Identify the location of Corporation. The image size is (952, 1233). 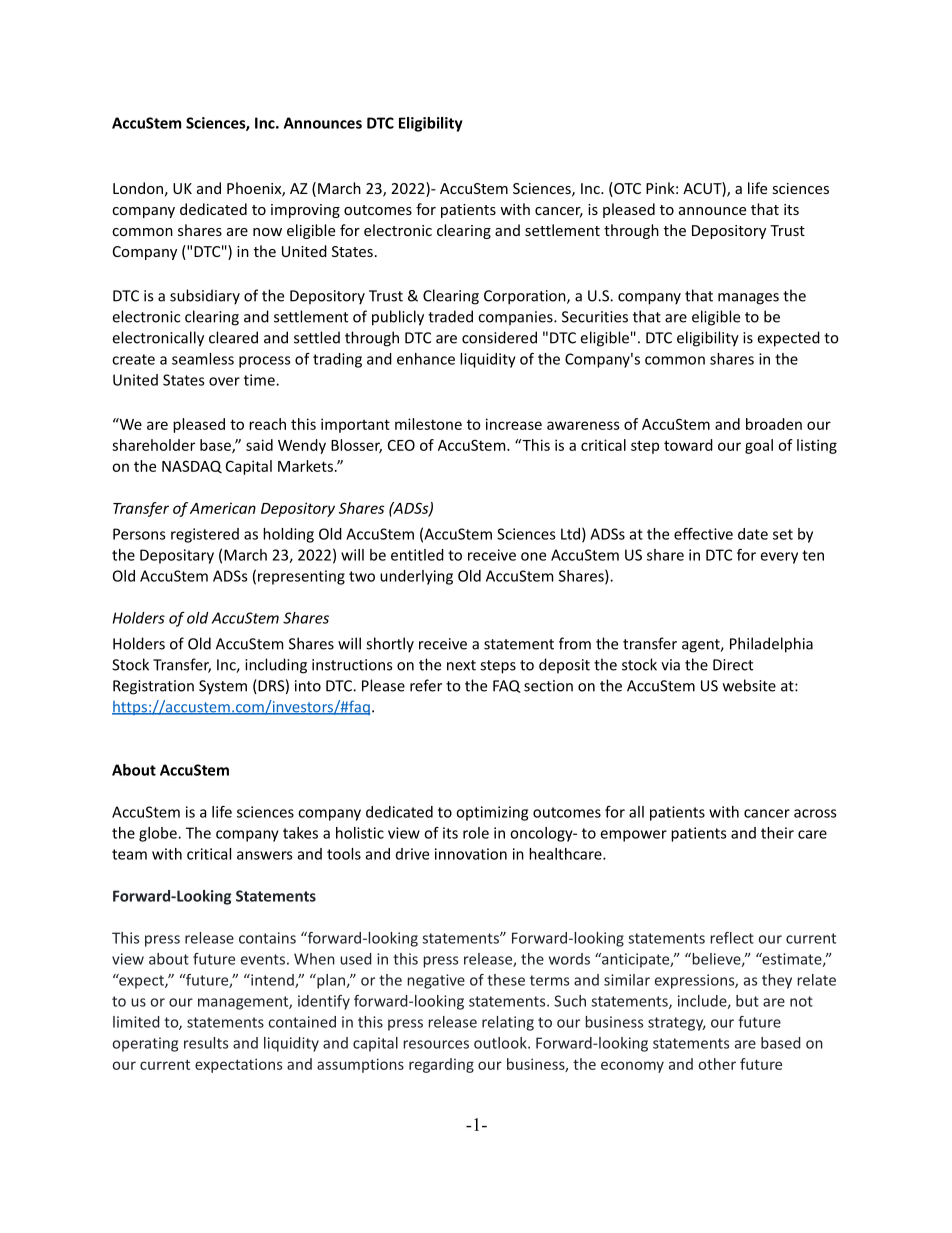
(526, 297).
